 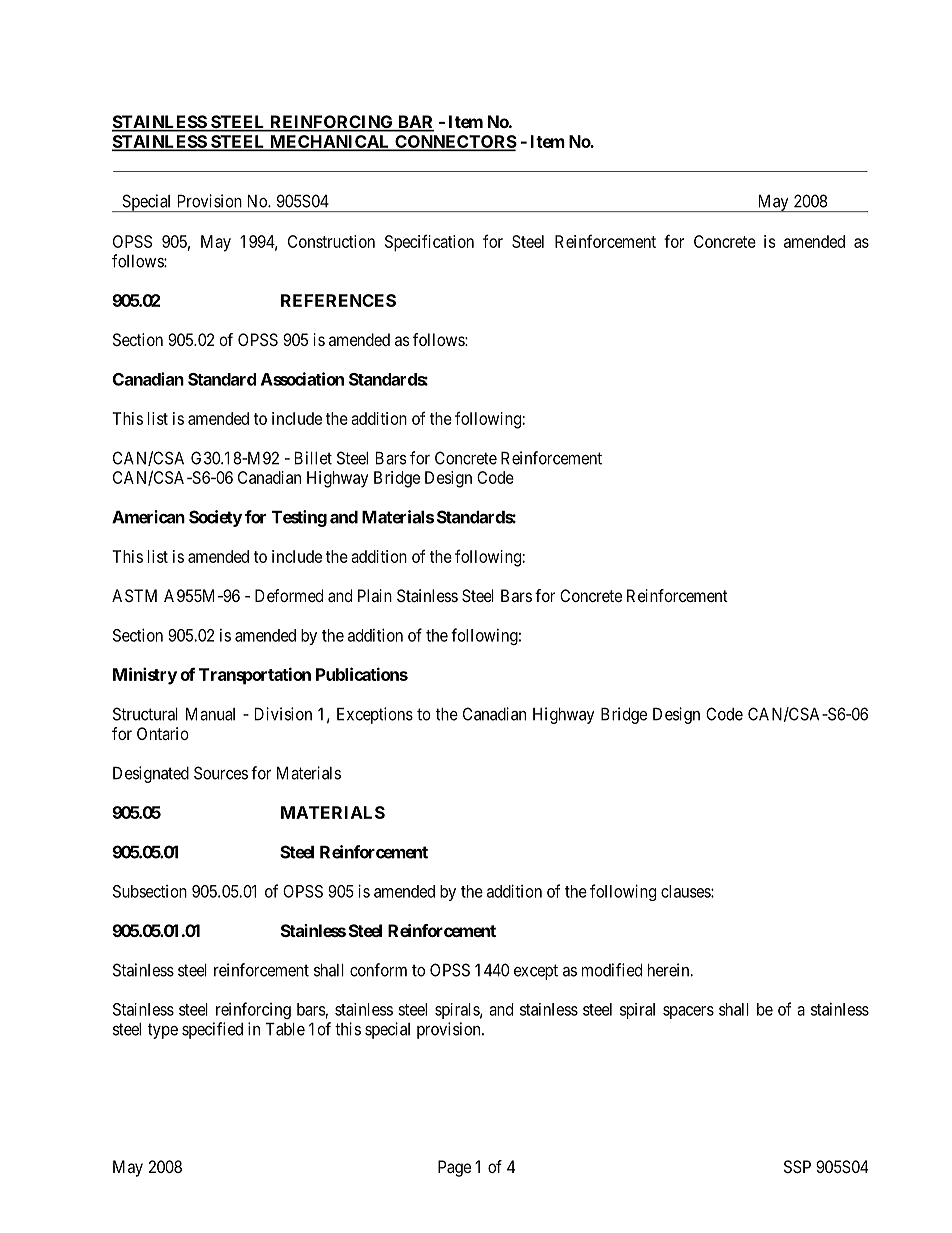 What do you see at coordinates (210, 714) in the screenshot?
I see `Manual` at bounding box center [210, 714].
